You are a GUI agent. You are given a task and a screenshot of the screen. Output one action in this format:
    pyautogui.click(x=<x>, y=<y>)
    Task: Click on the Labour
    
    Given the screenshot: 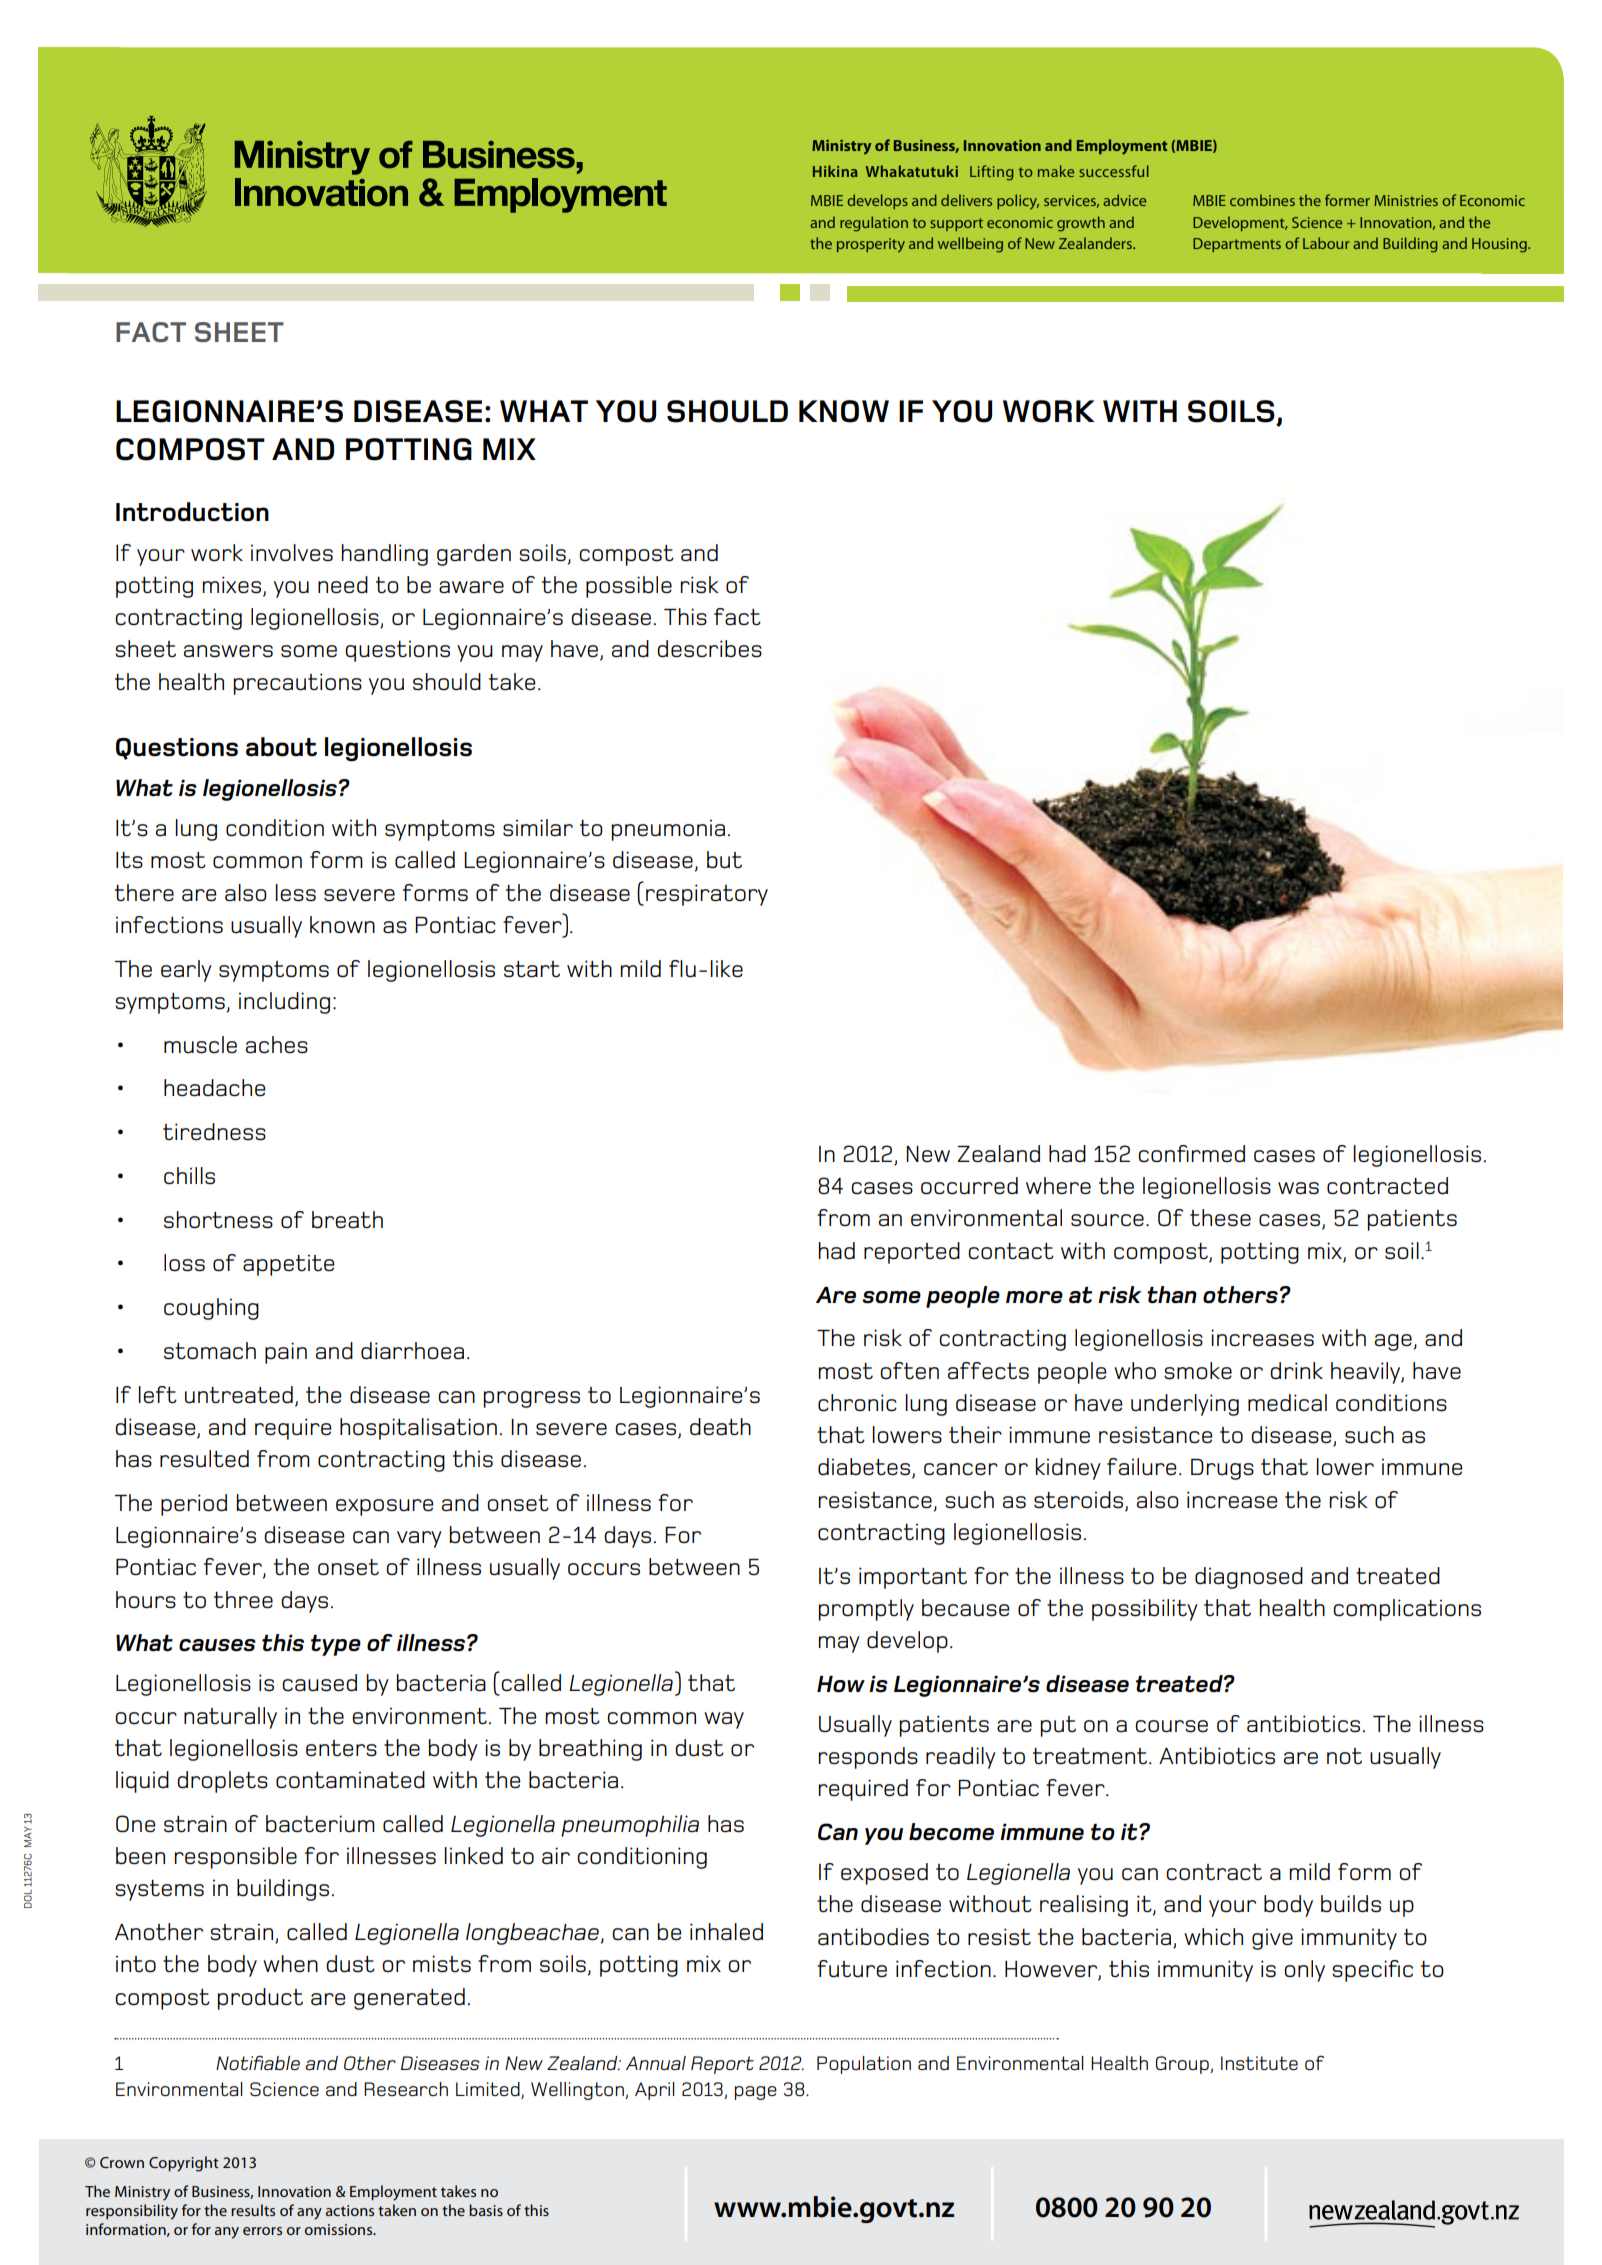 What is the action you would take?
    pyautogui.click(x=1326, y=243)
